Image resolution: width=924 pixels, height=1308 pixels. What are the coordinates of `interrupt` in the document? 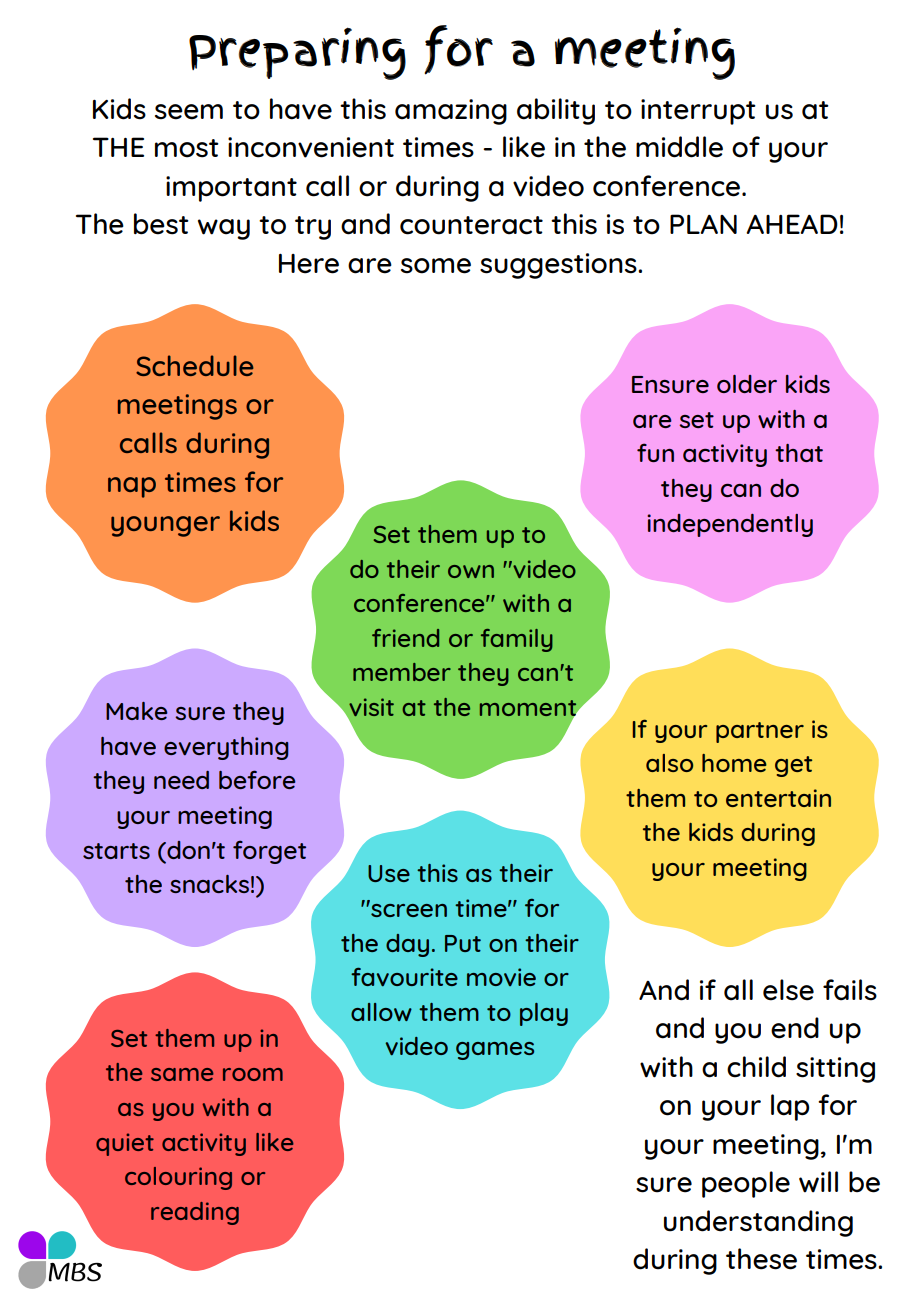 It's located at (698, 112).
